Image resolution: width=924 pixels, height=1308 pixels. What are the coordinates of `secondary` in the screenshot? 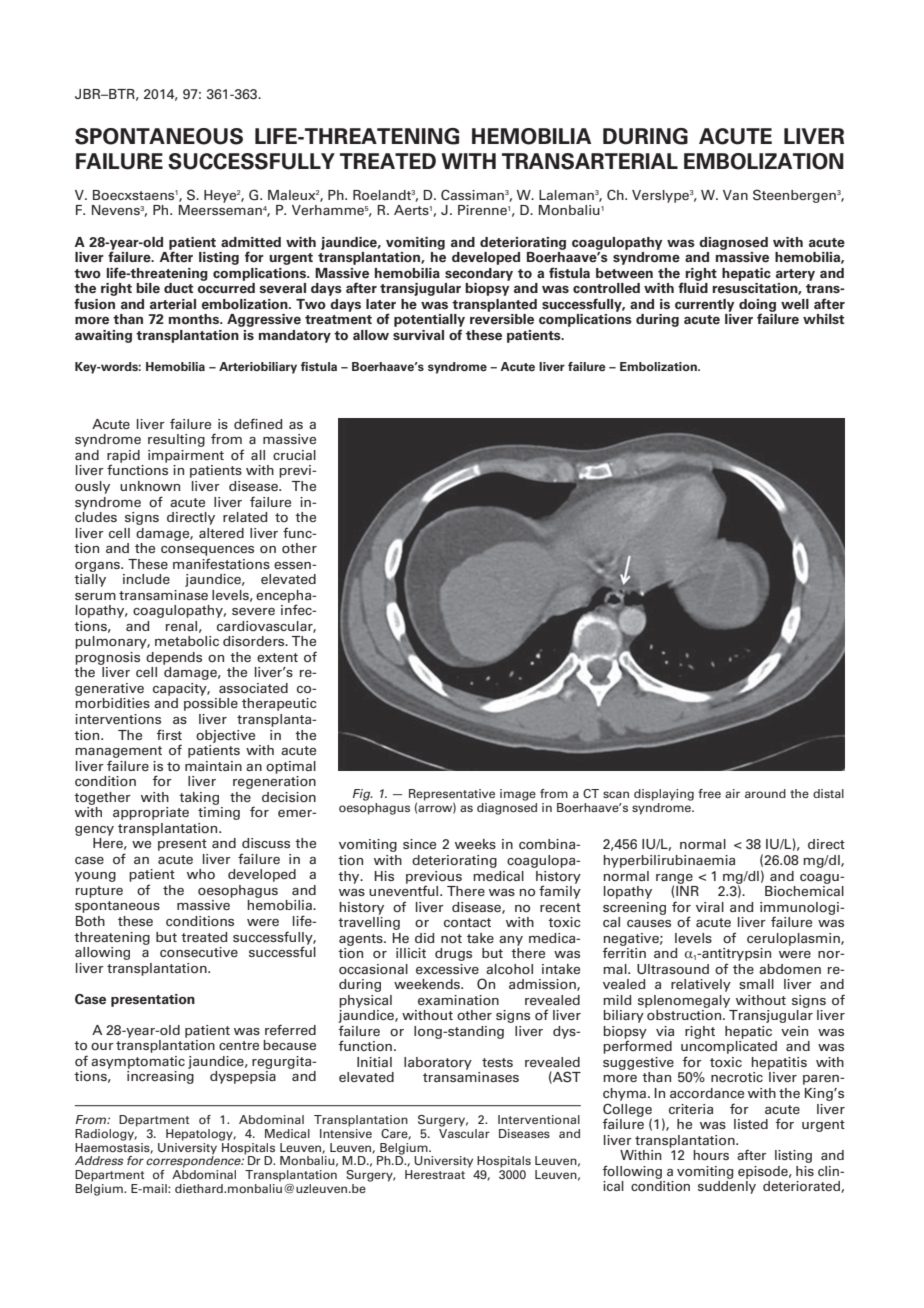 It's located at (479, 274).
